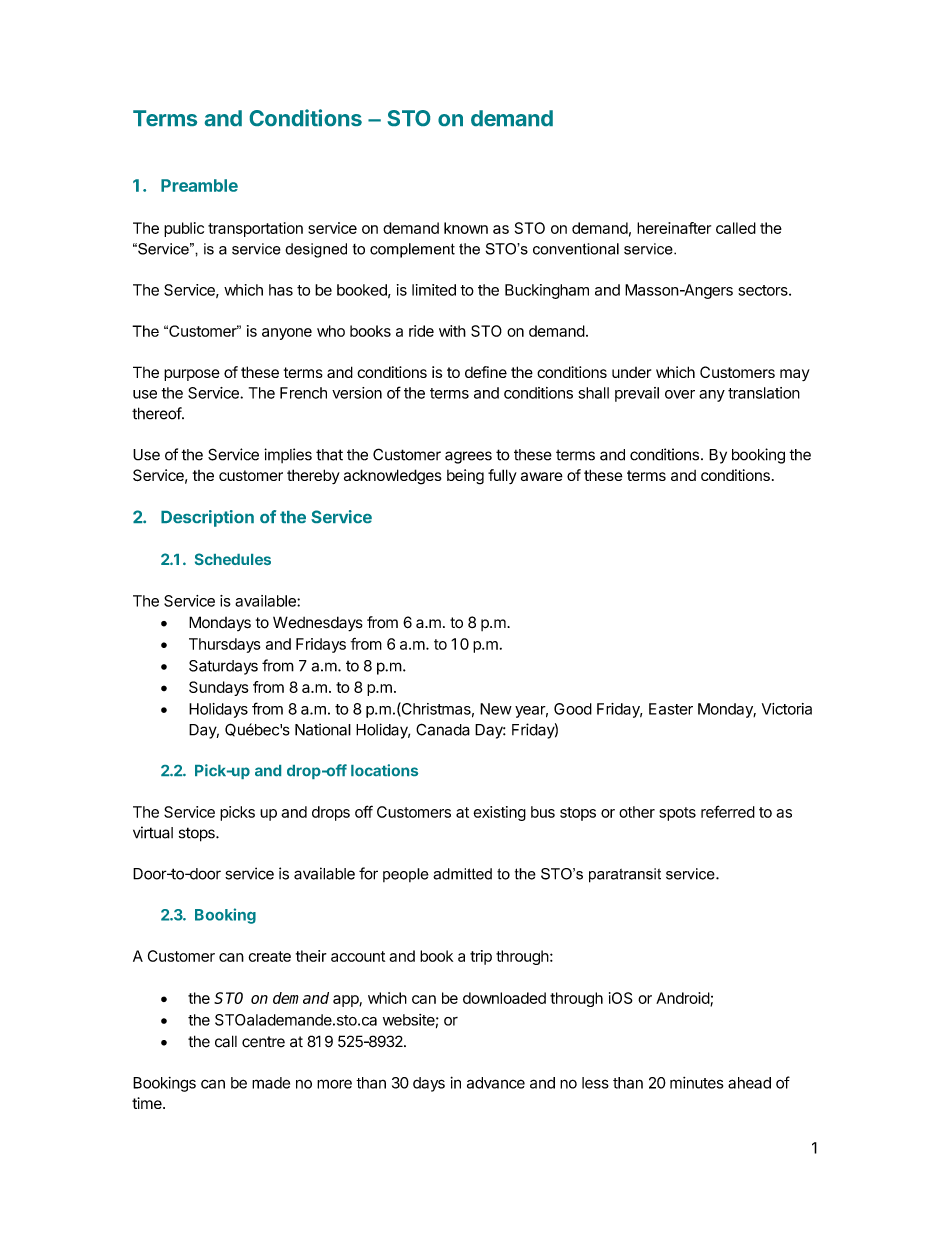 The width and height of the screenshot is (952, 1233). What do you see at coordinates (466, 228) in the screenshot?
I see `known` at bounding box center [466, 228].
